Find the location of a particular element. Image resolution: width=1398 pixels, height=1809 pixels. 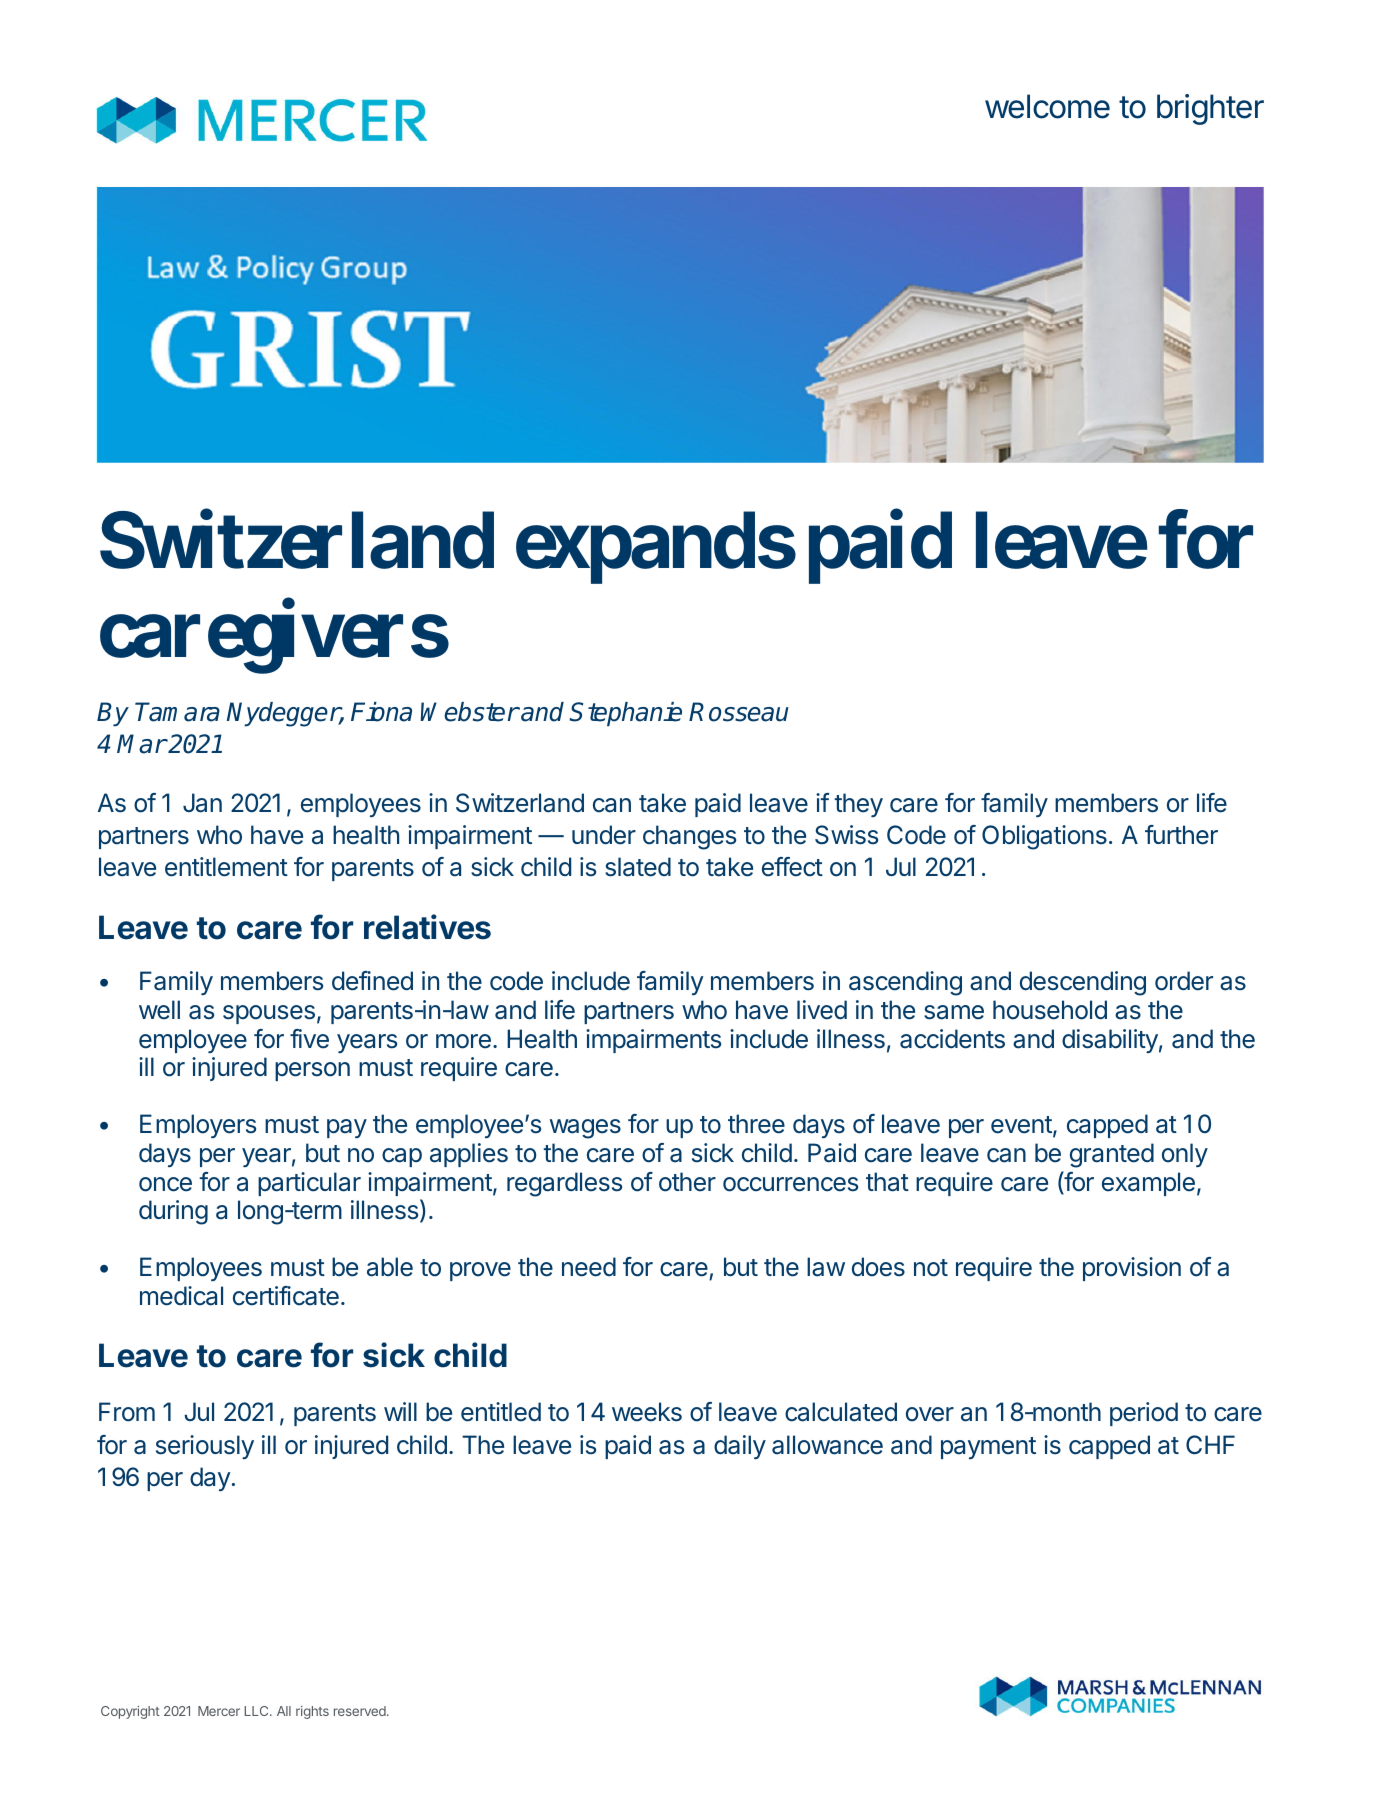

further is located at coordinates (1181, 835).
